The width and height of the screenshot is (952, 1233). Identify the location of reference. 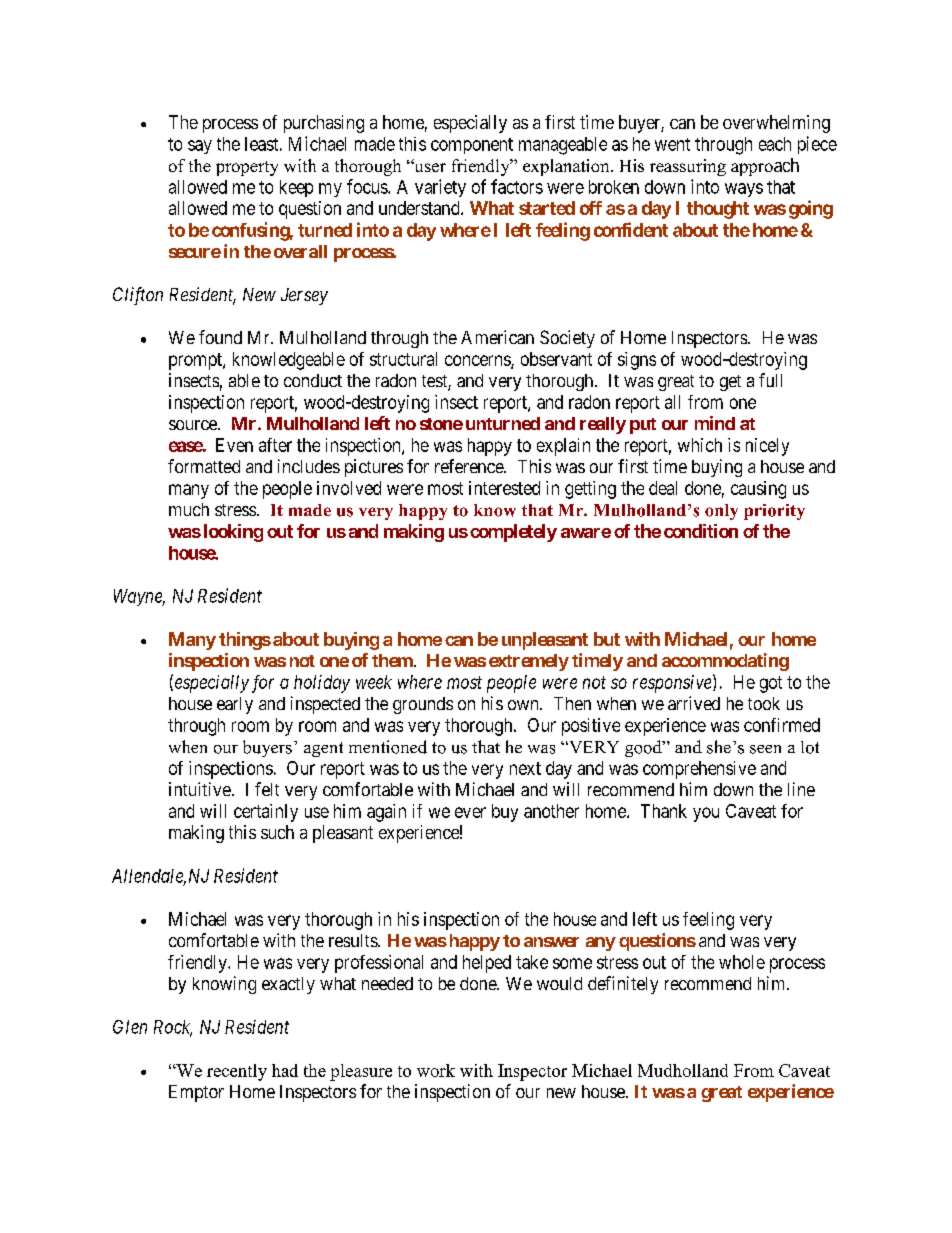
(470, 466).
